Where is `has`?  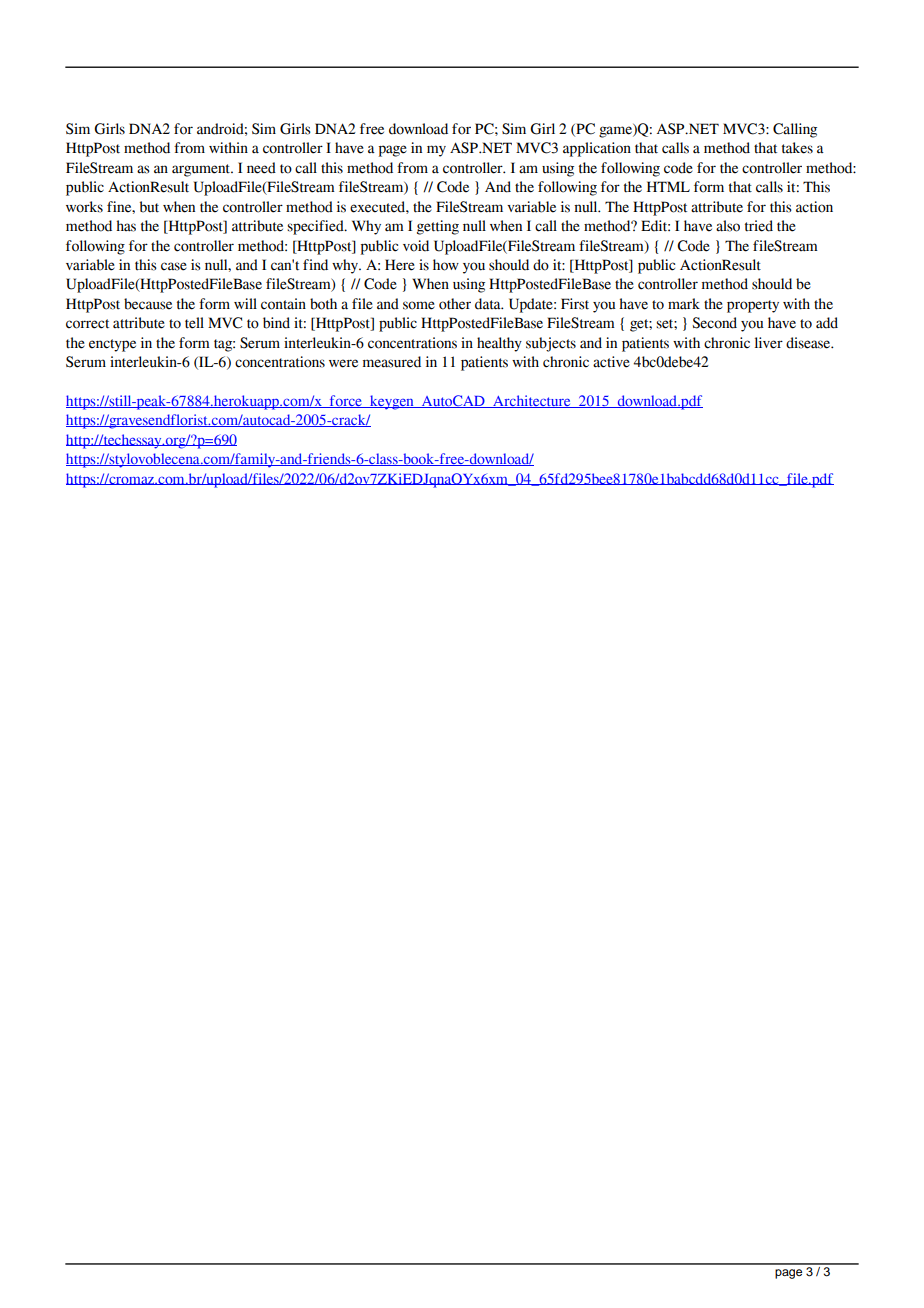
has is located at coordinates (126, 226).
